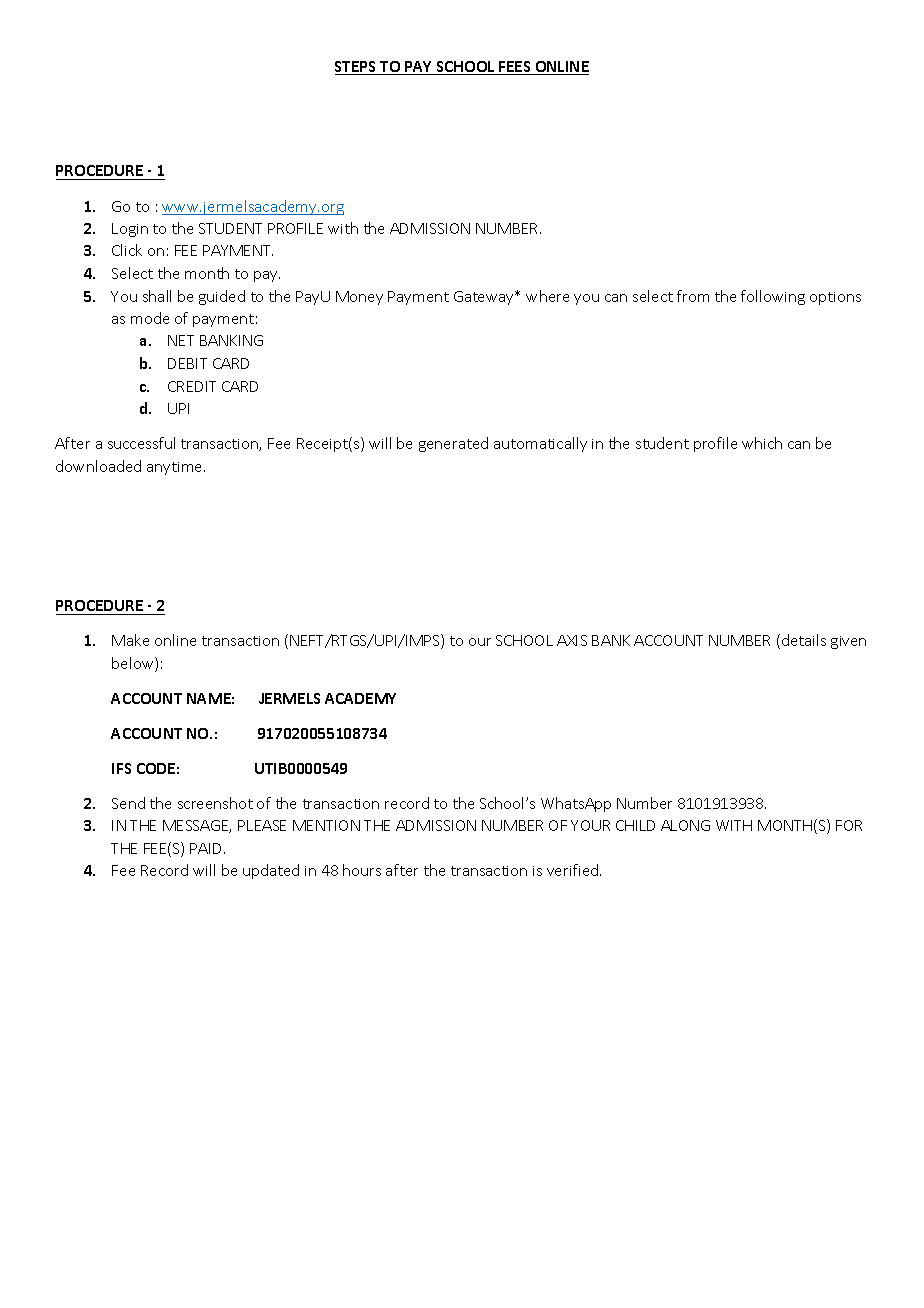  Describe the element at coordinates (773, 297) in the document. I see `following` at that location.
